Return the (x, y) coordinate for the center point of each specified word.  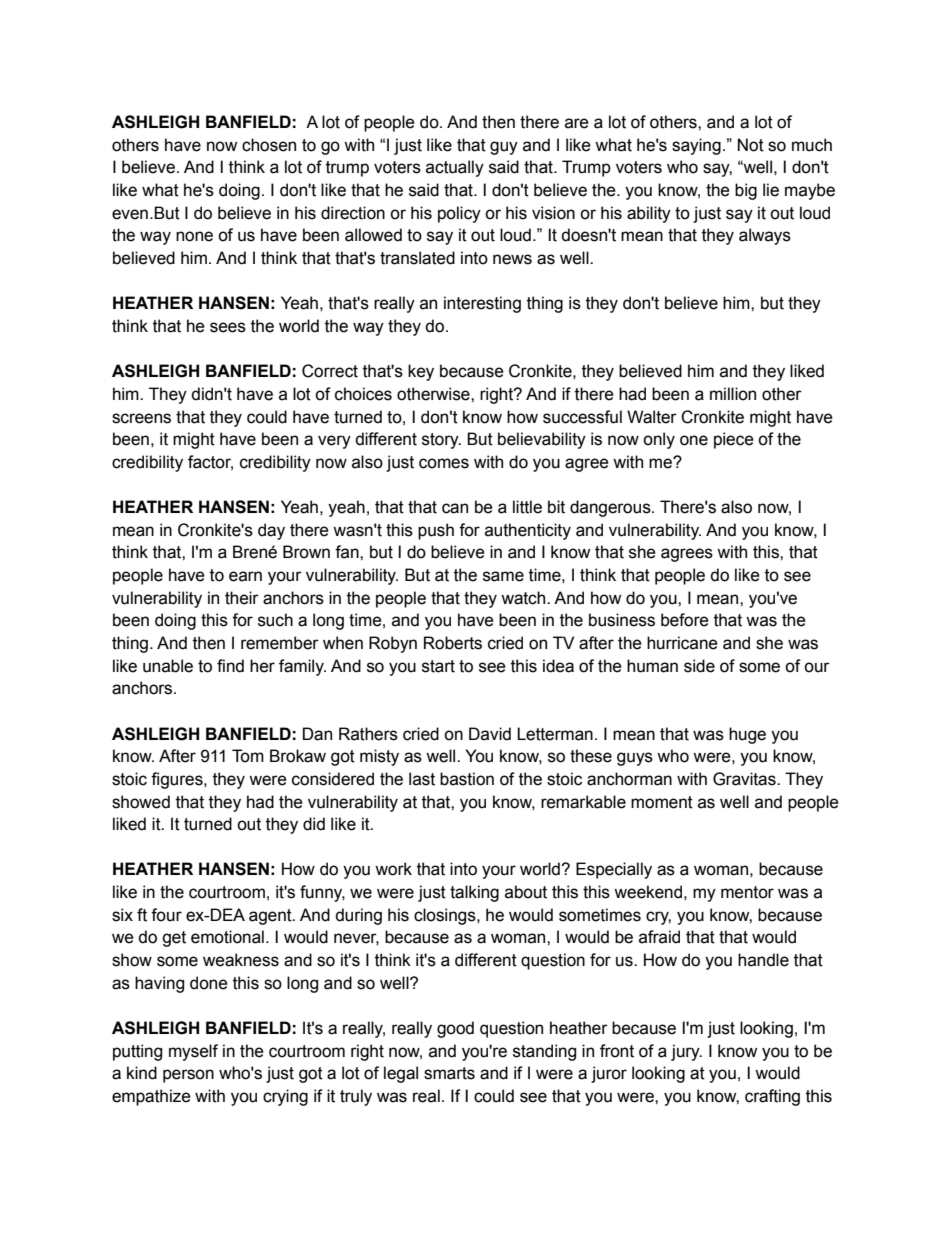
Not (751, 145)
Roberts (453, 643)
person (188, 1076)
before (685, 620)
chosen (269, 145)
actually (455, 168)
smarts (449, 1073)
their (242, 598)
